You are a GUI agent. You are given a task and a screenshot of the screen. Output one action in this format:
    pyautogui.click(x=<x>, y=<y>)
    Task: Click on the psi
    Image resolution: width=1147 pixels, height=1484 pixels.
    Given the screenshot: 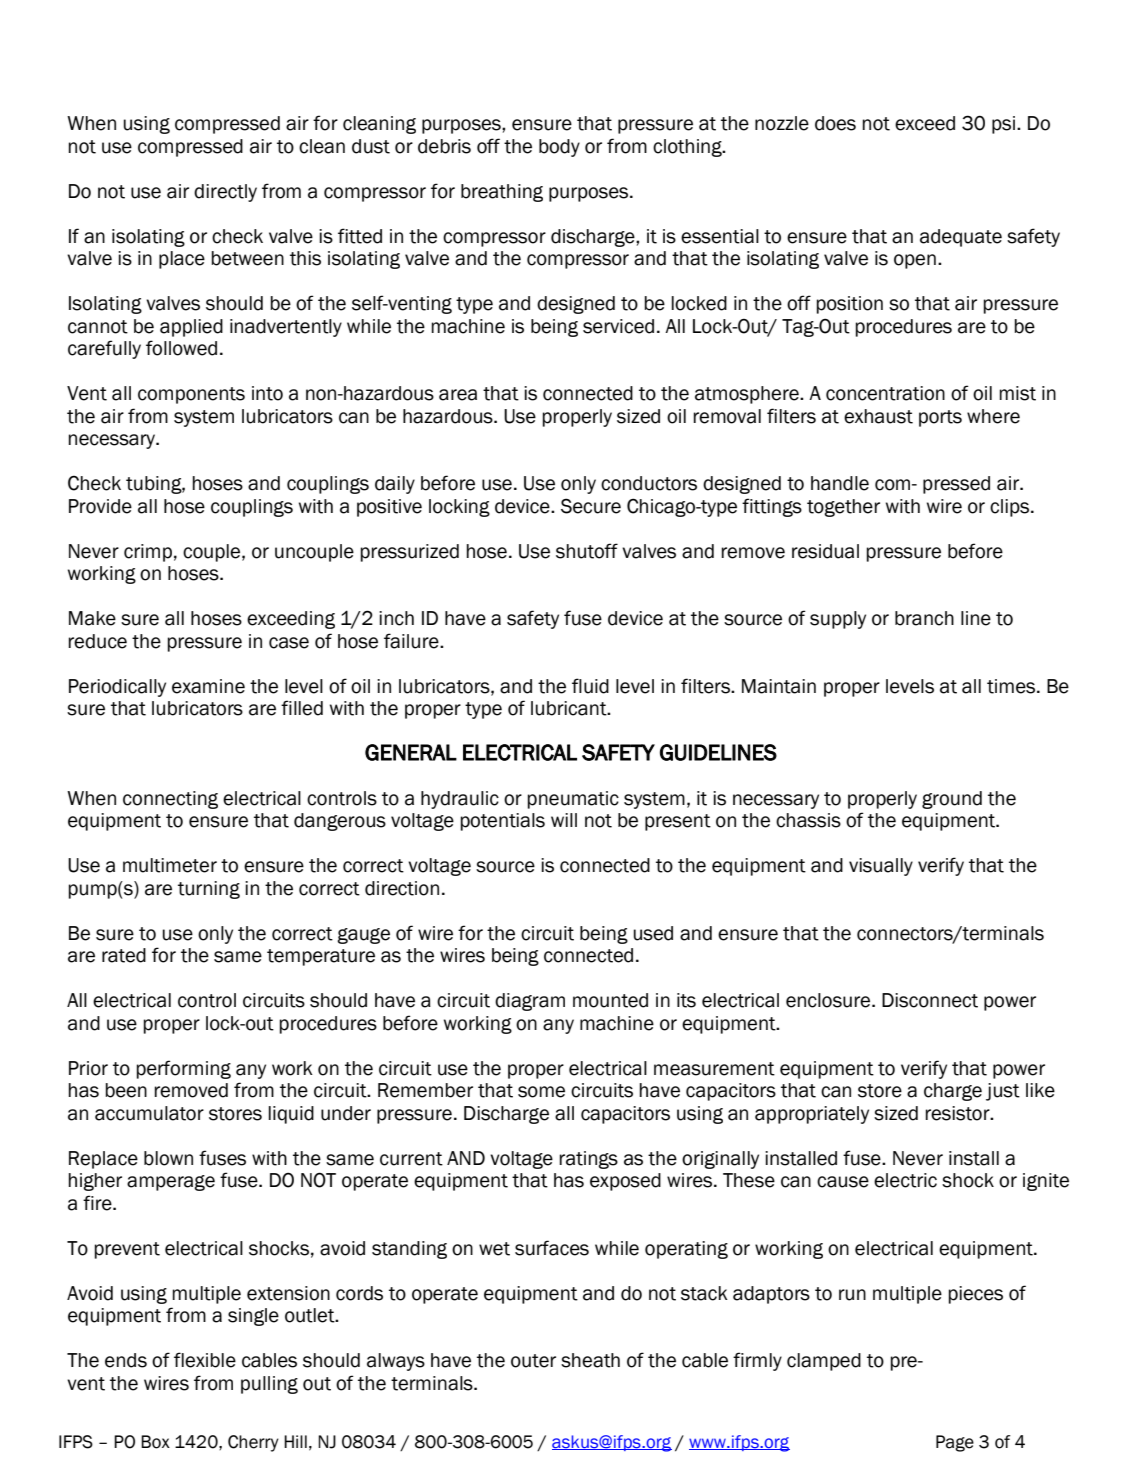 What is the action you would take?
    pyautogui.click(x=1005, y=125)
